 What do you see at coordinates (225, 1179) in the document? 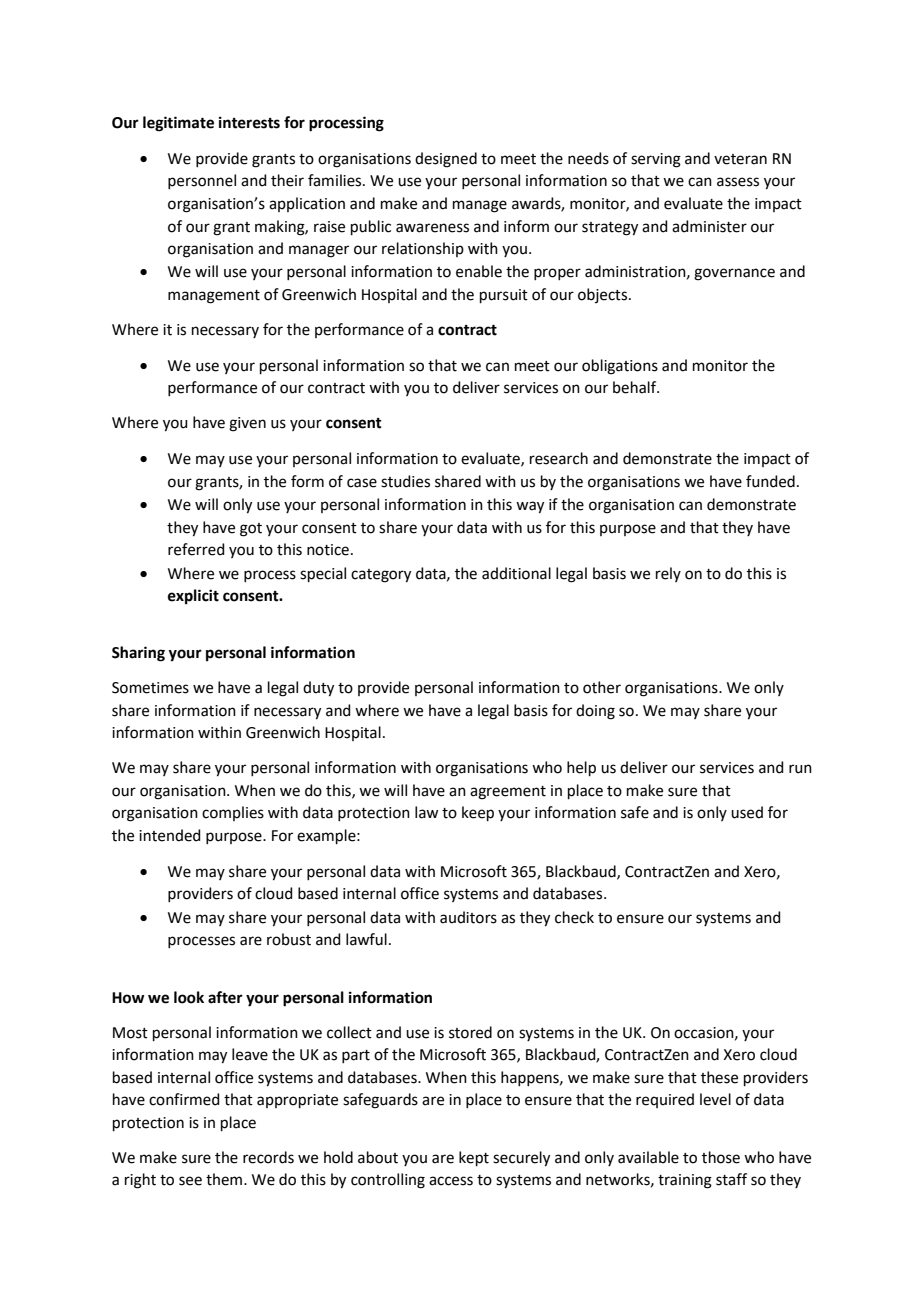
I see `them` at bounding box center [225, 1179].
